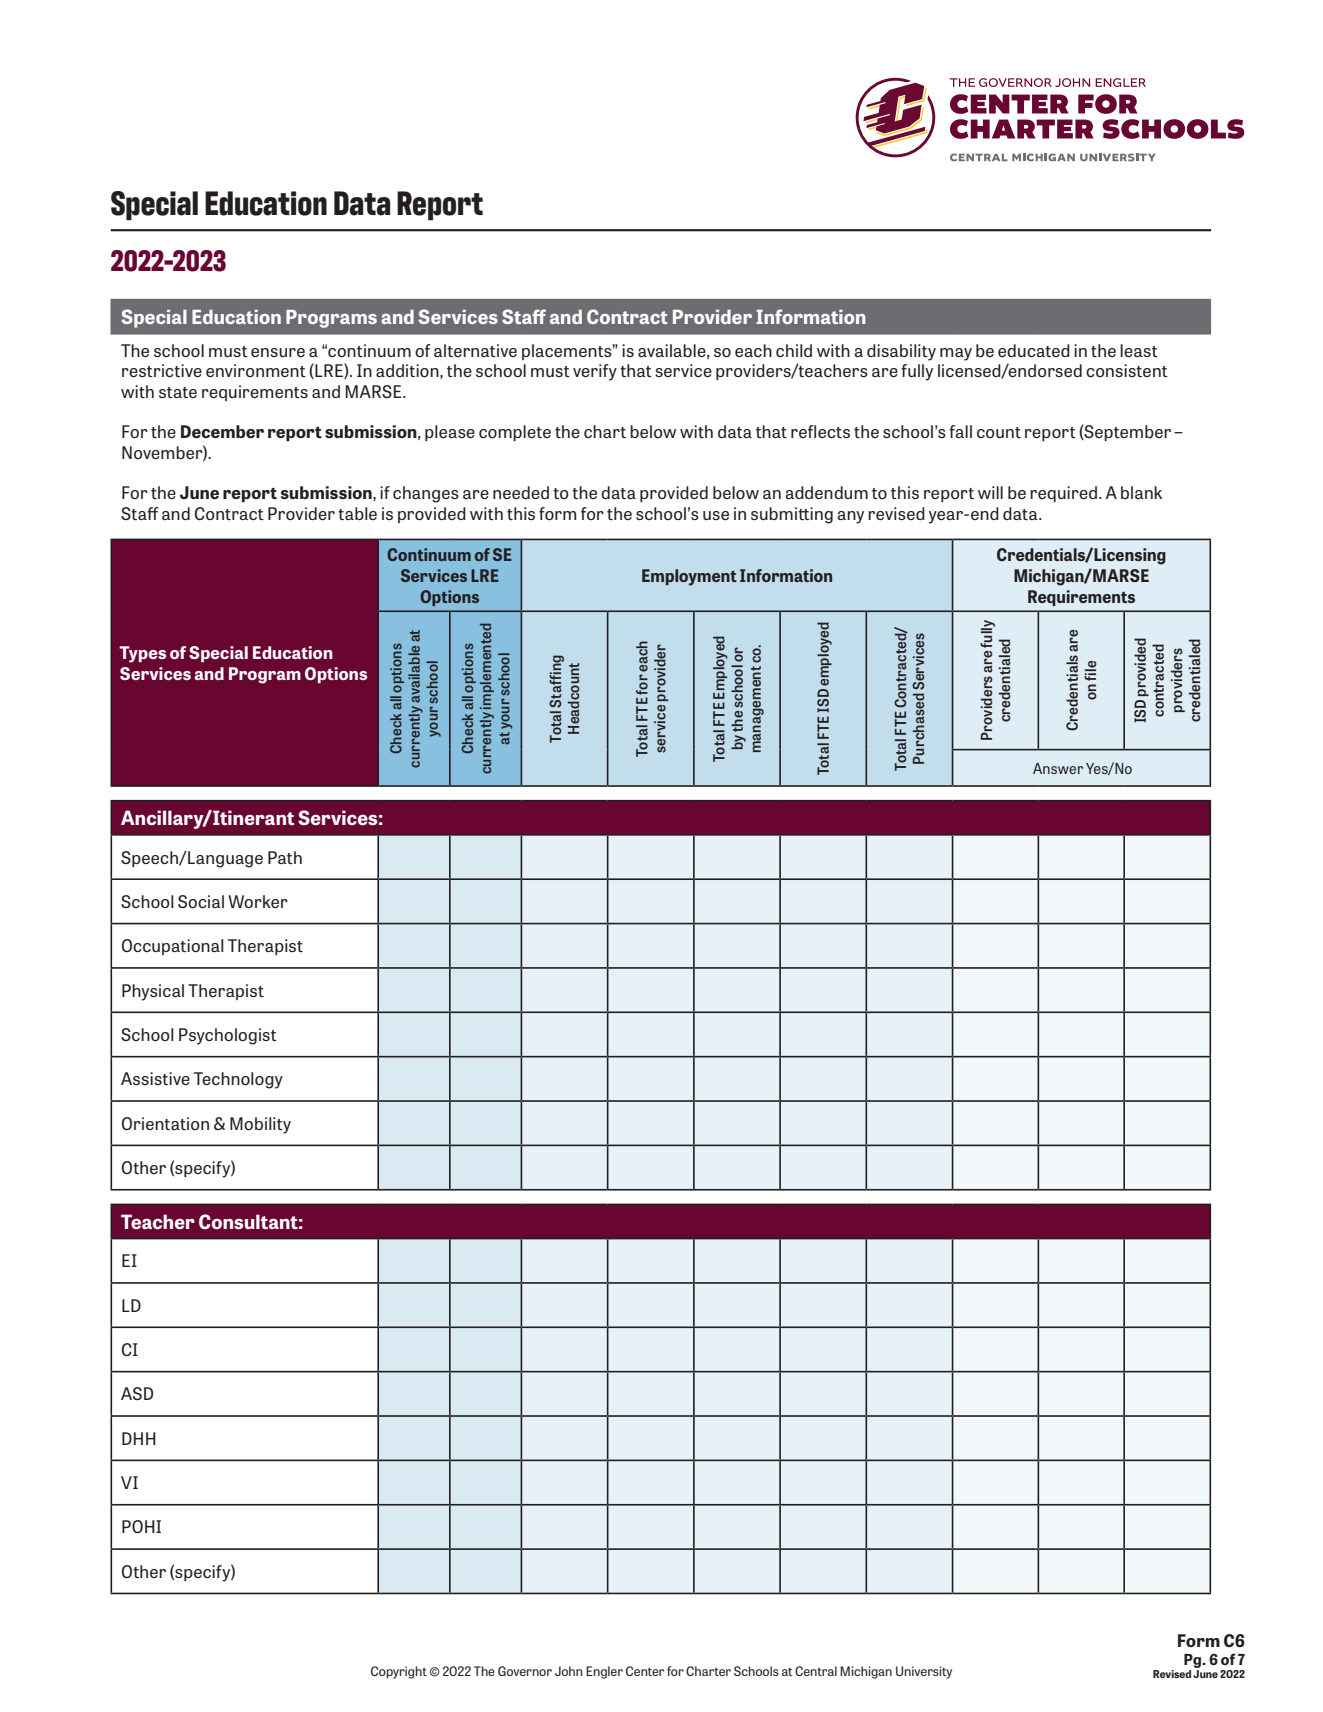 The height and width of the screenshot is (1712, 1323). What do you see at coordinates (256, 370) in the screenshot?
I see `environment` at bounding box center [256, 370].
